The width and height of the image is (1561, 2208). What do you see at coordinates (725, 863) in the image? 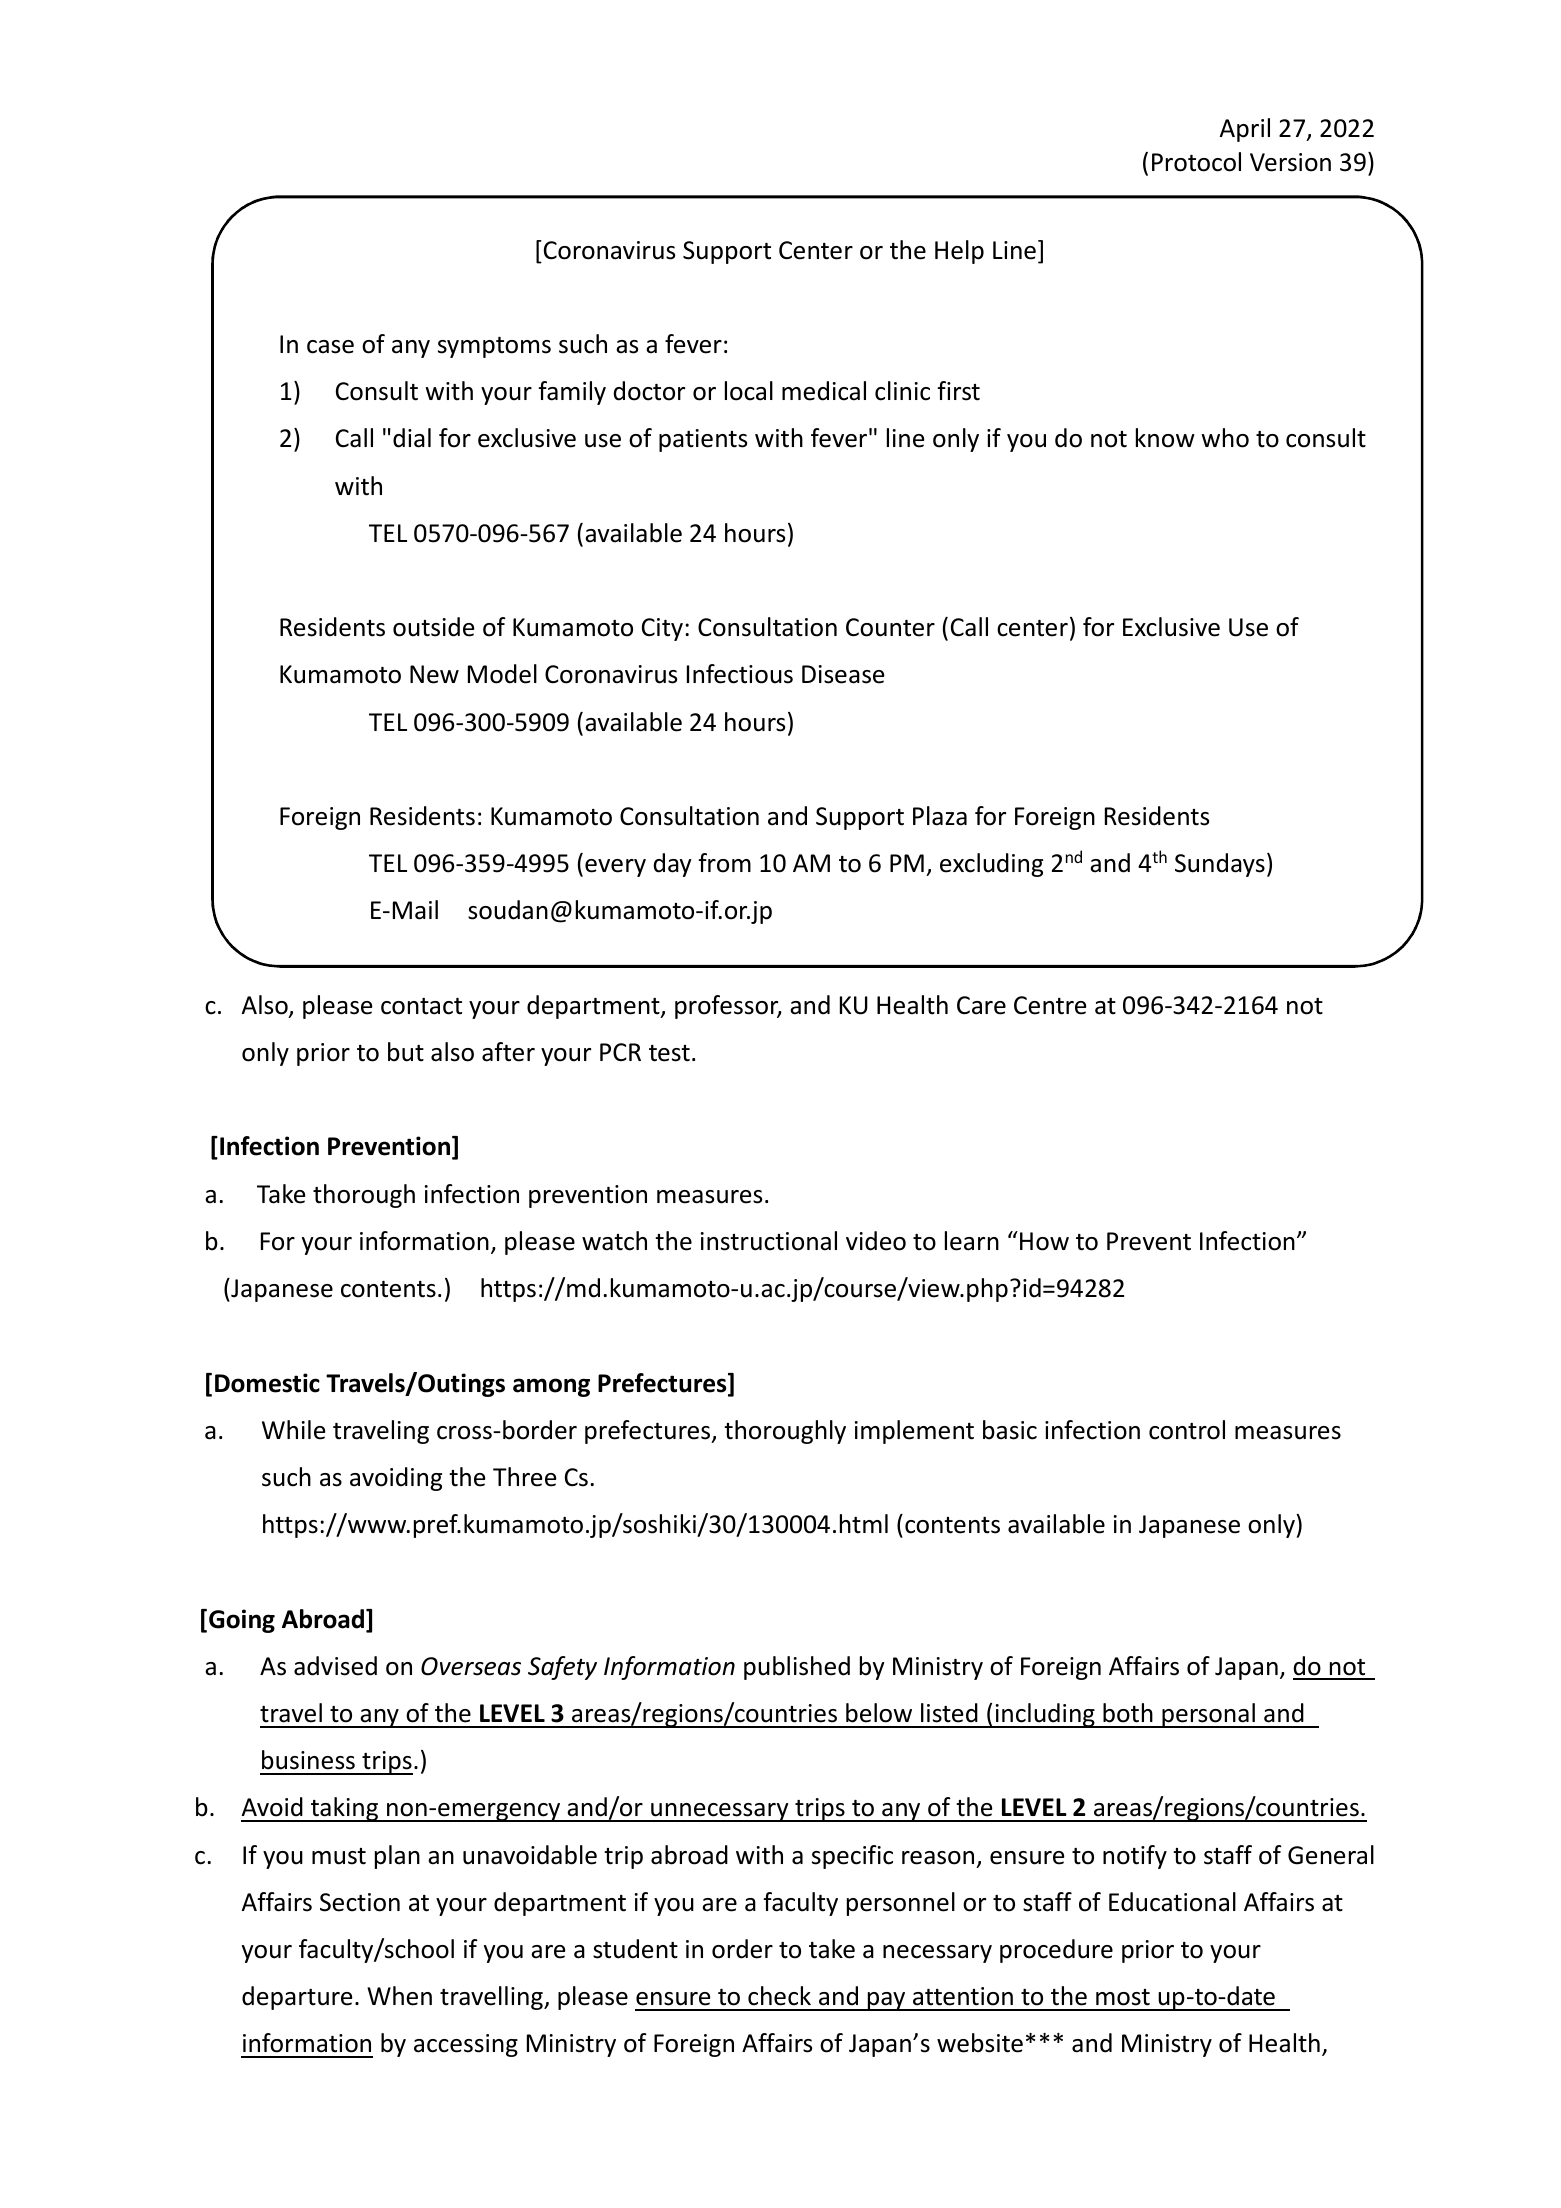
I see `from` at bounding box center [725, 863].
